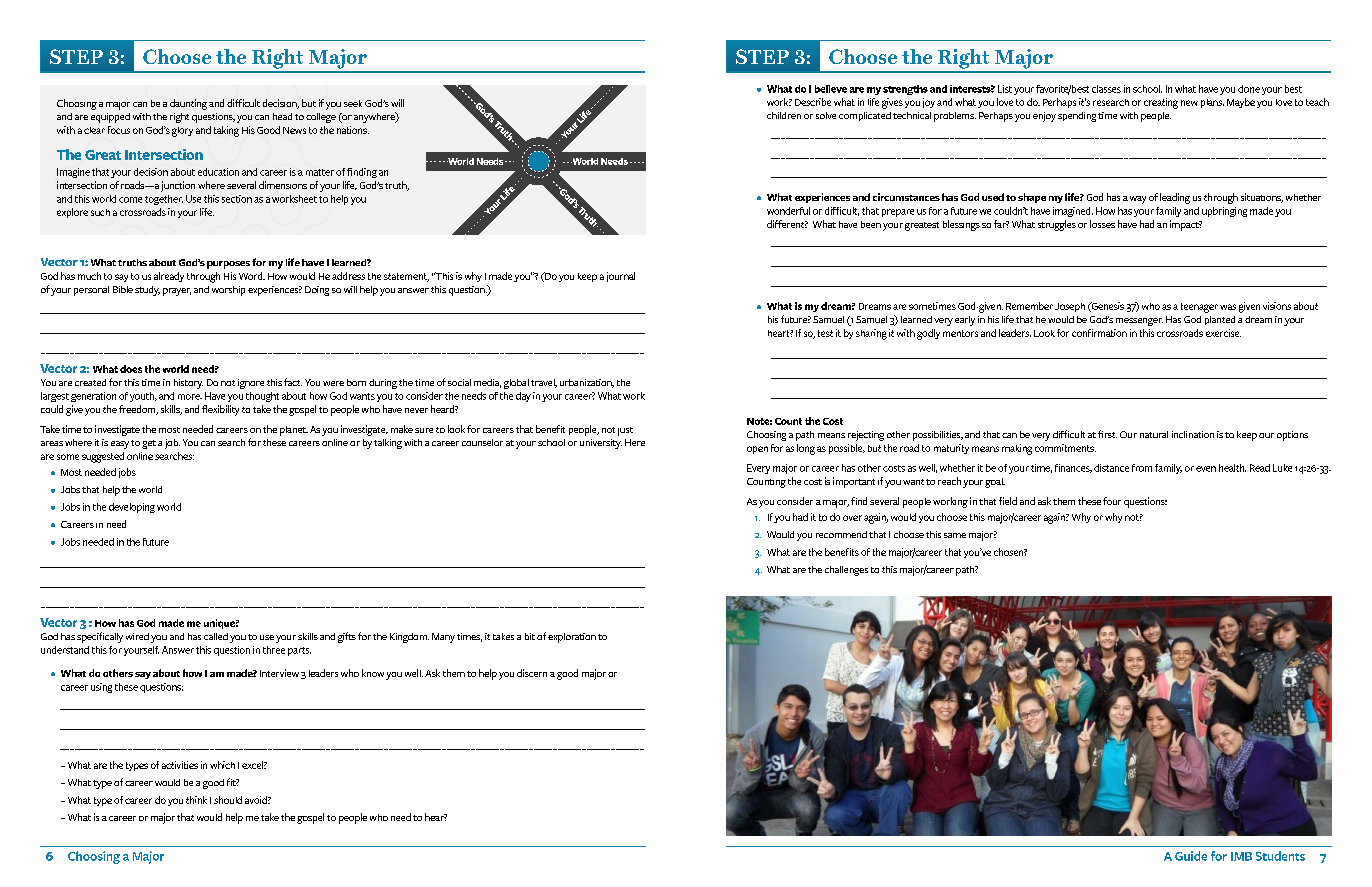 The image size is (1372, 887). What do you see at coordinates (846, 571) in the screenshot?
I see `challenges` at bounding box center [846, 571].
